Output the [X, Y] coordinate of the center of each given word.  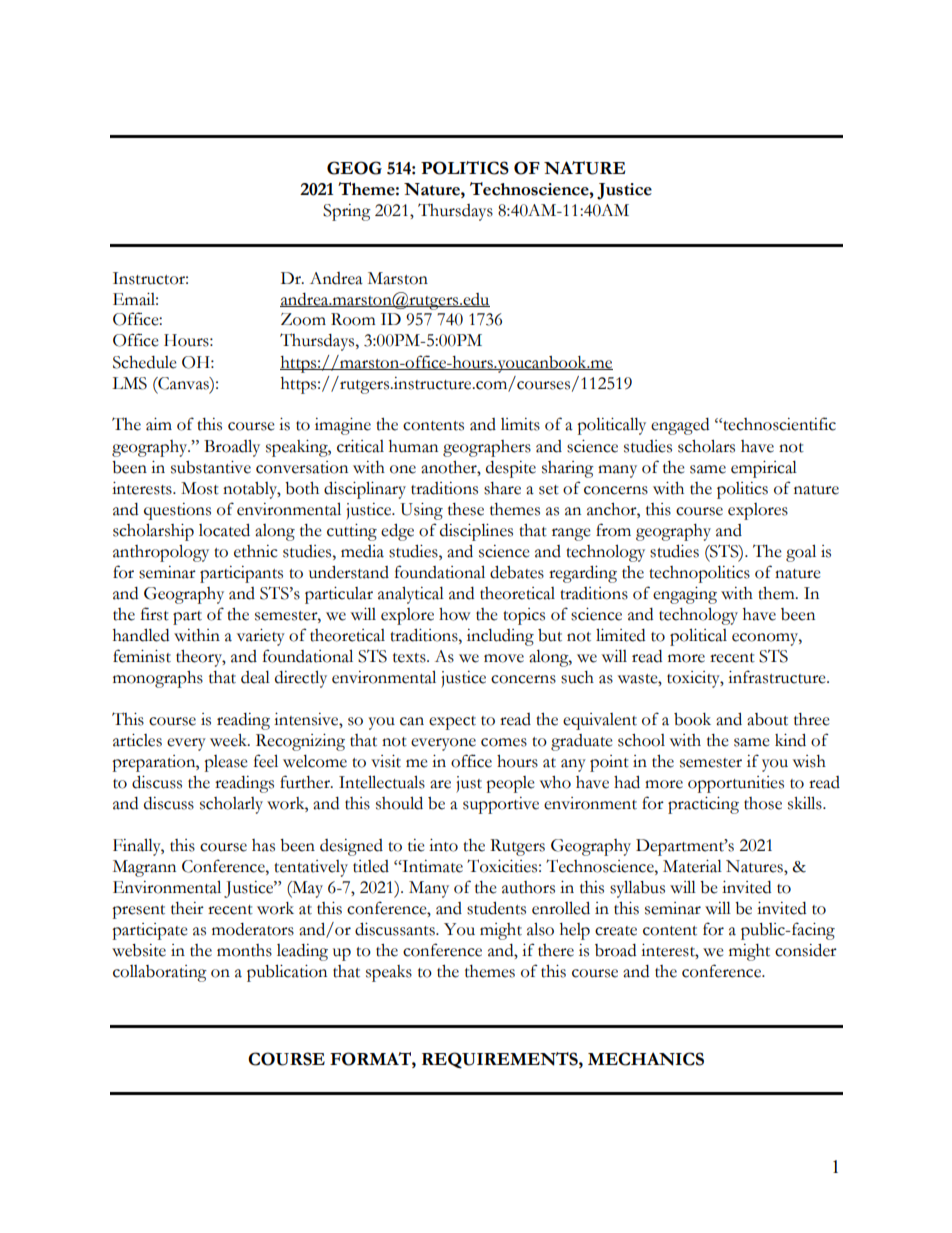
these [466, 509]
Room [353, 319]
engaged [680, 426]
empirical [764, 469]
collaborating [160, 973]
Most [200, 488]
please [226, 763]
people [510, 784]
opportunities [736, 784]
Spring [347, 212]
